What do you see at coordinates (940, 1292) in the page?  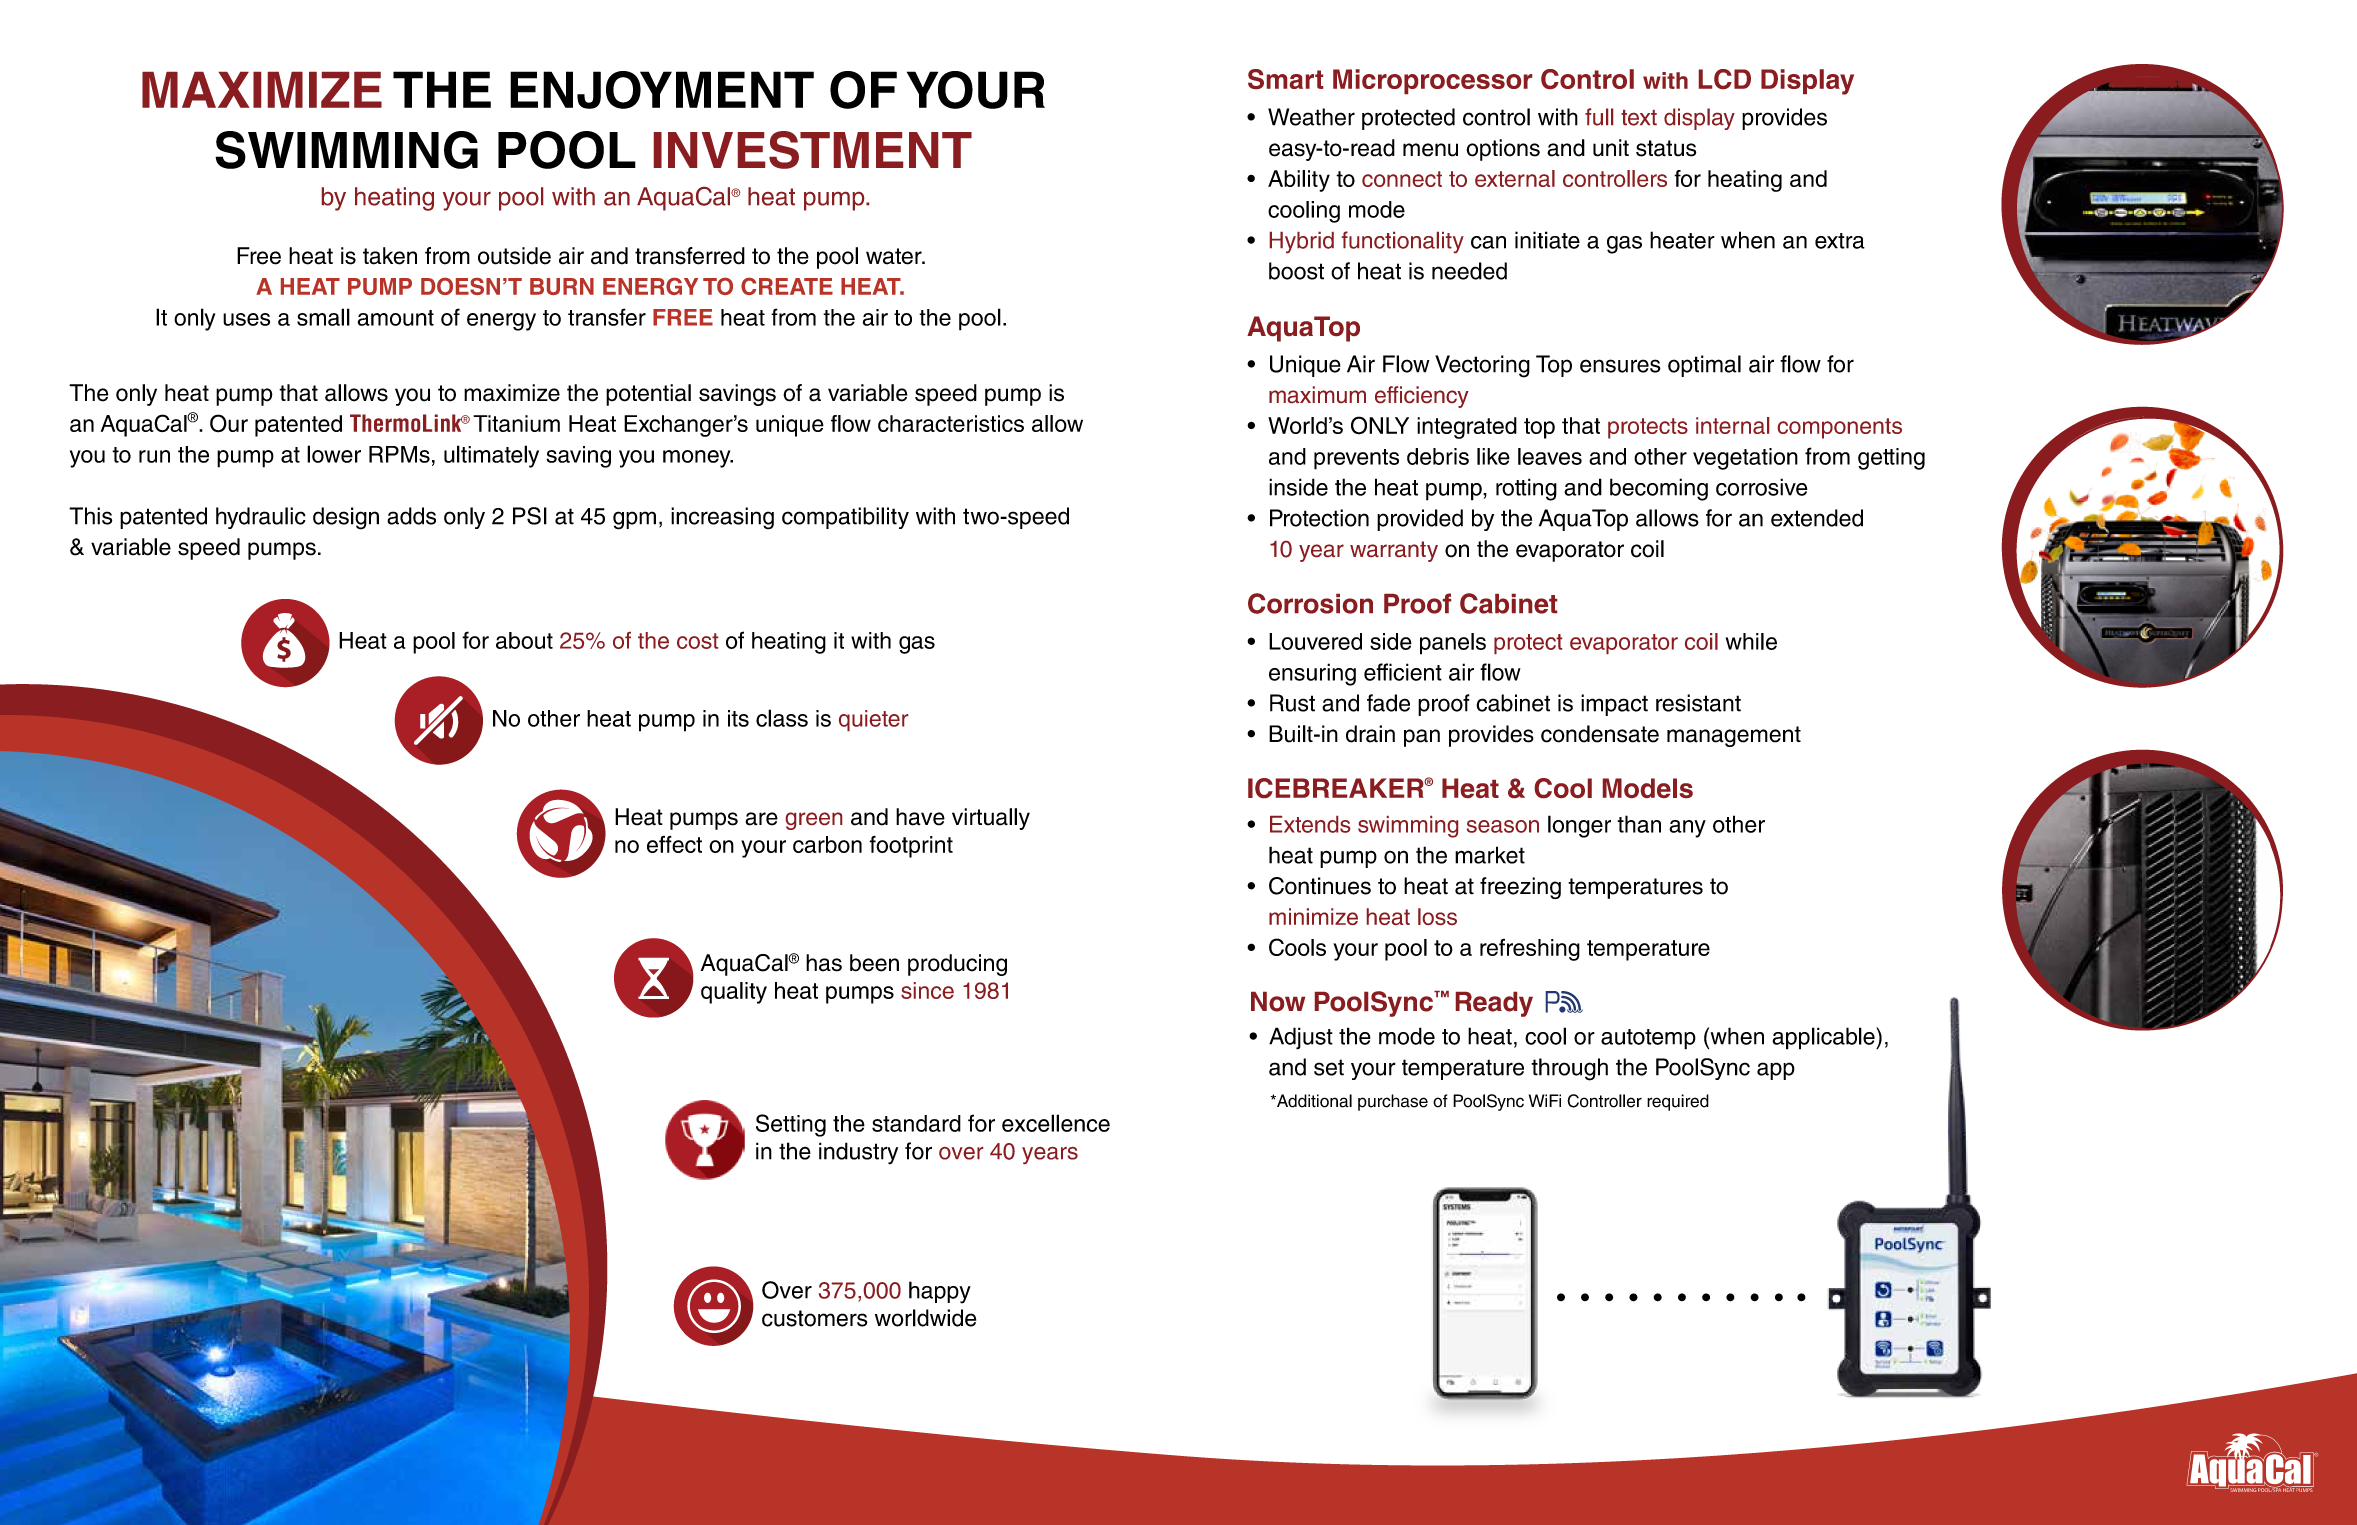 I see `happy` at bounding box center [940, 1292].
